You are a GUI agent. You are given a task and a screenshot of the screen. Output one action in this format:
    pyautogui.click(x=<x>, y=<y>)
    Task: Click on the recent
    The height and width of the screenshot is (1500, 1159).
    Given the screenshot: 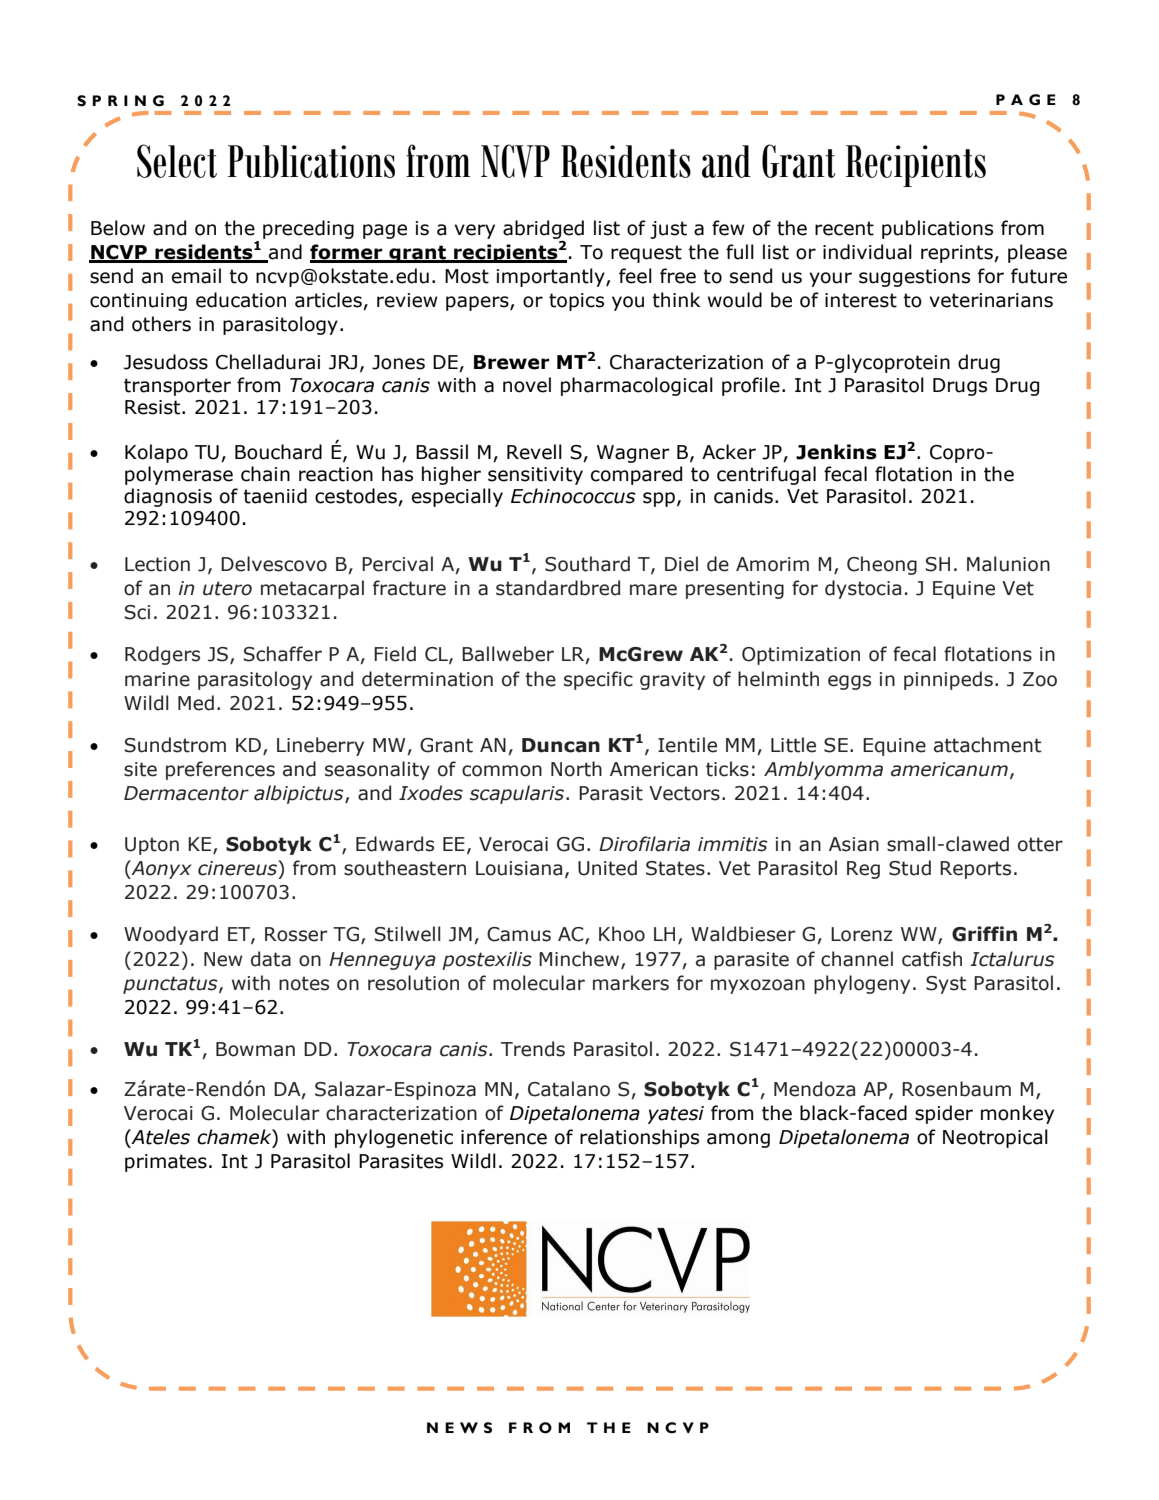 What is the action you would take?
    pyautogui.click(x=844, y=228)
